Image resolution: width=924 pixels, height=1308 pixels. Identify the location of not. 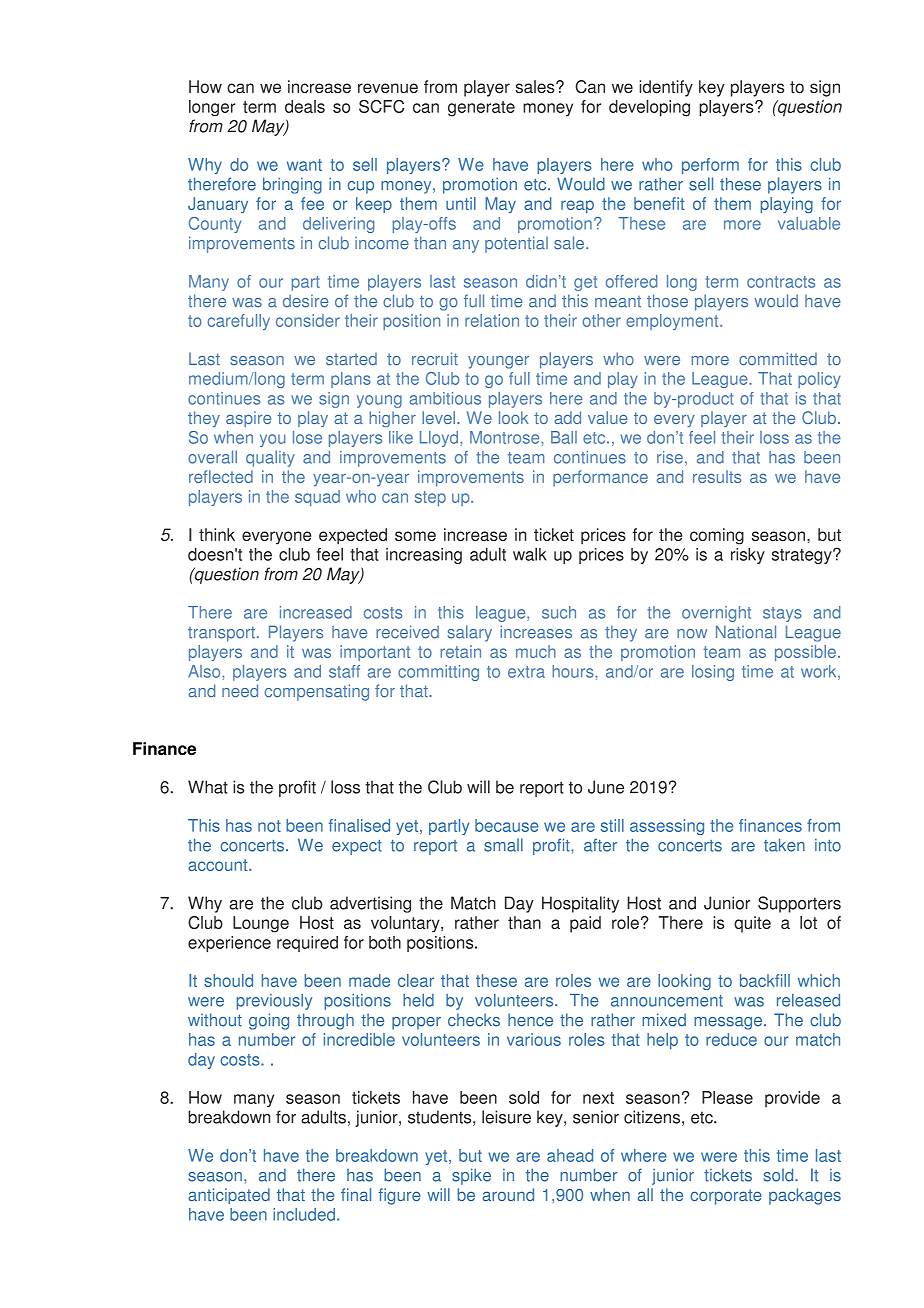
(269, 826).
